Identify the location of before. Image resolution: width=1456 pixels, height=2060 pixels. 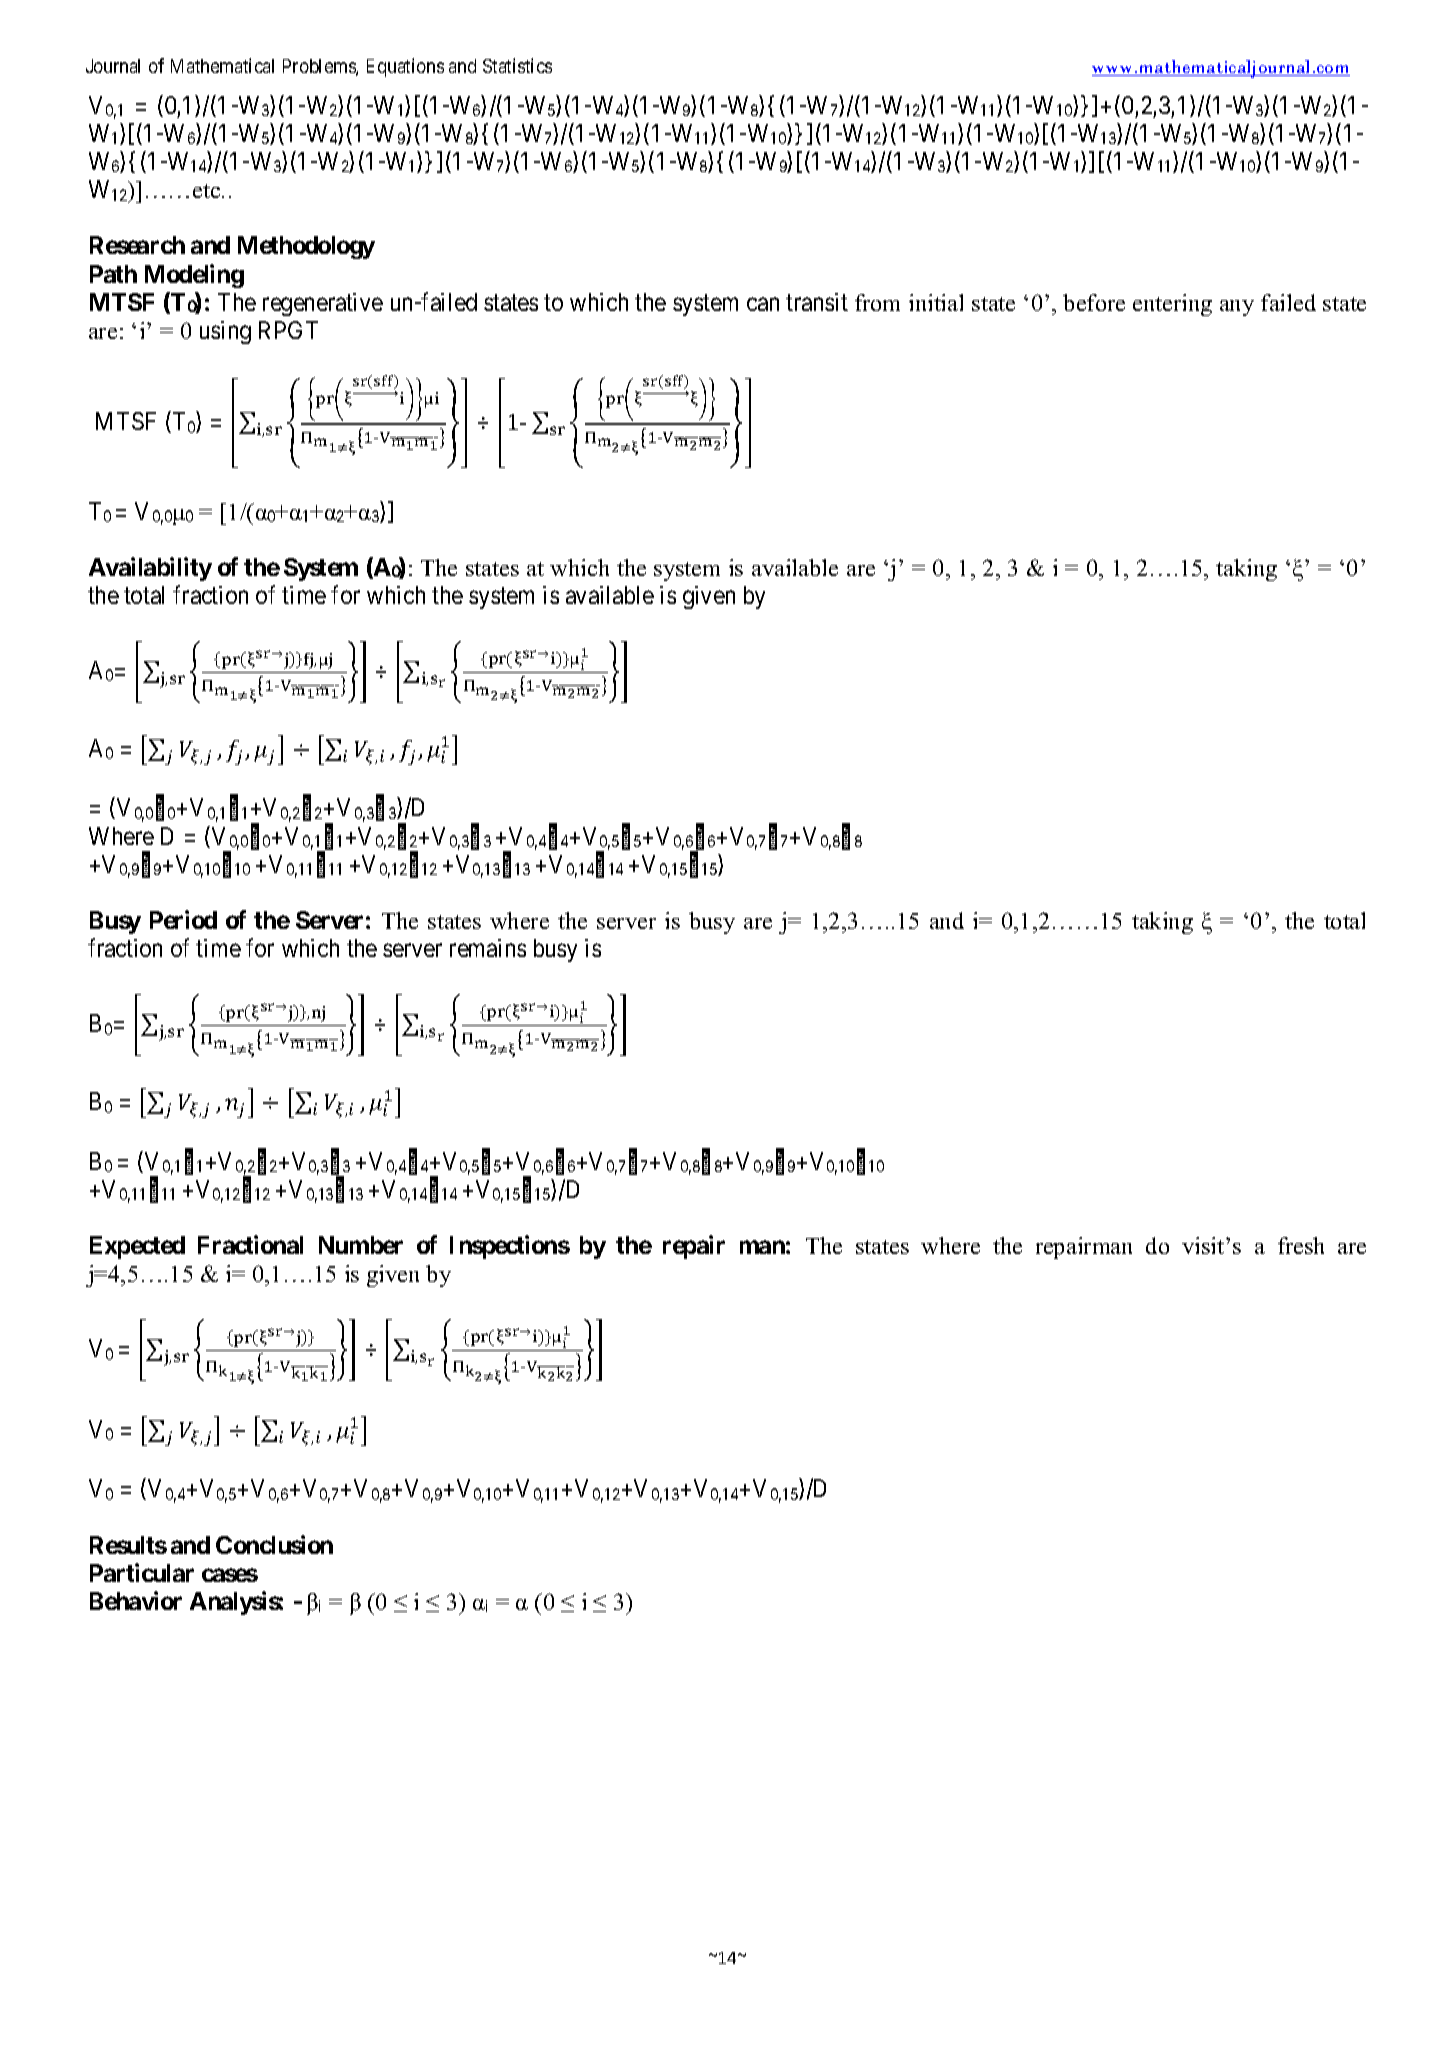
(1094, 302).
